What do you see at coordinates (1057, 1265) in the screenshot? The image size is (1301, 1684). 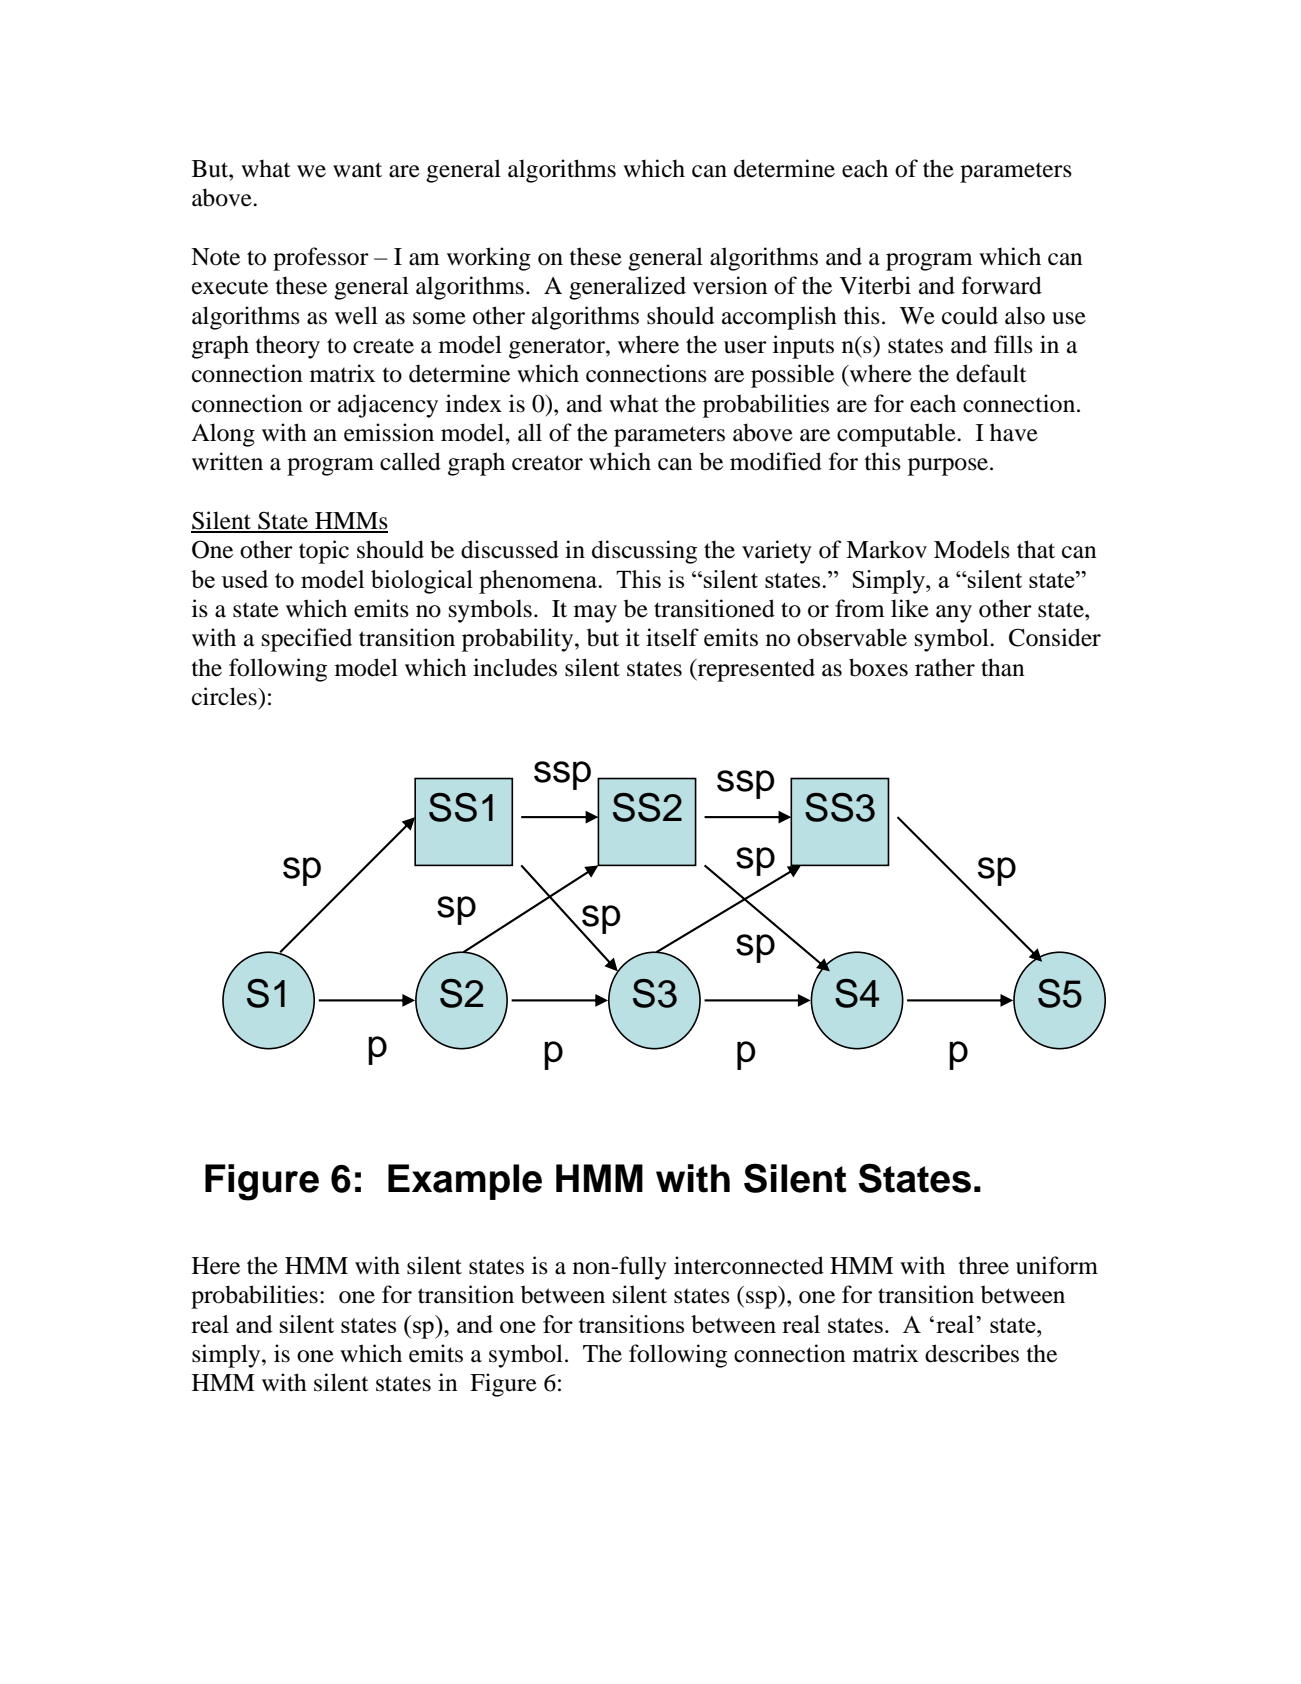 I see `uniform` at bounding box center [1057, 1265].
